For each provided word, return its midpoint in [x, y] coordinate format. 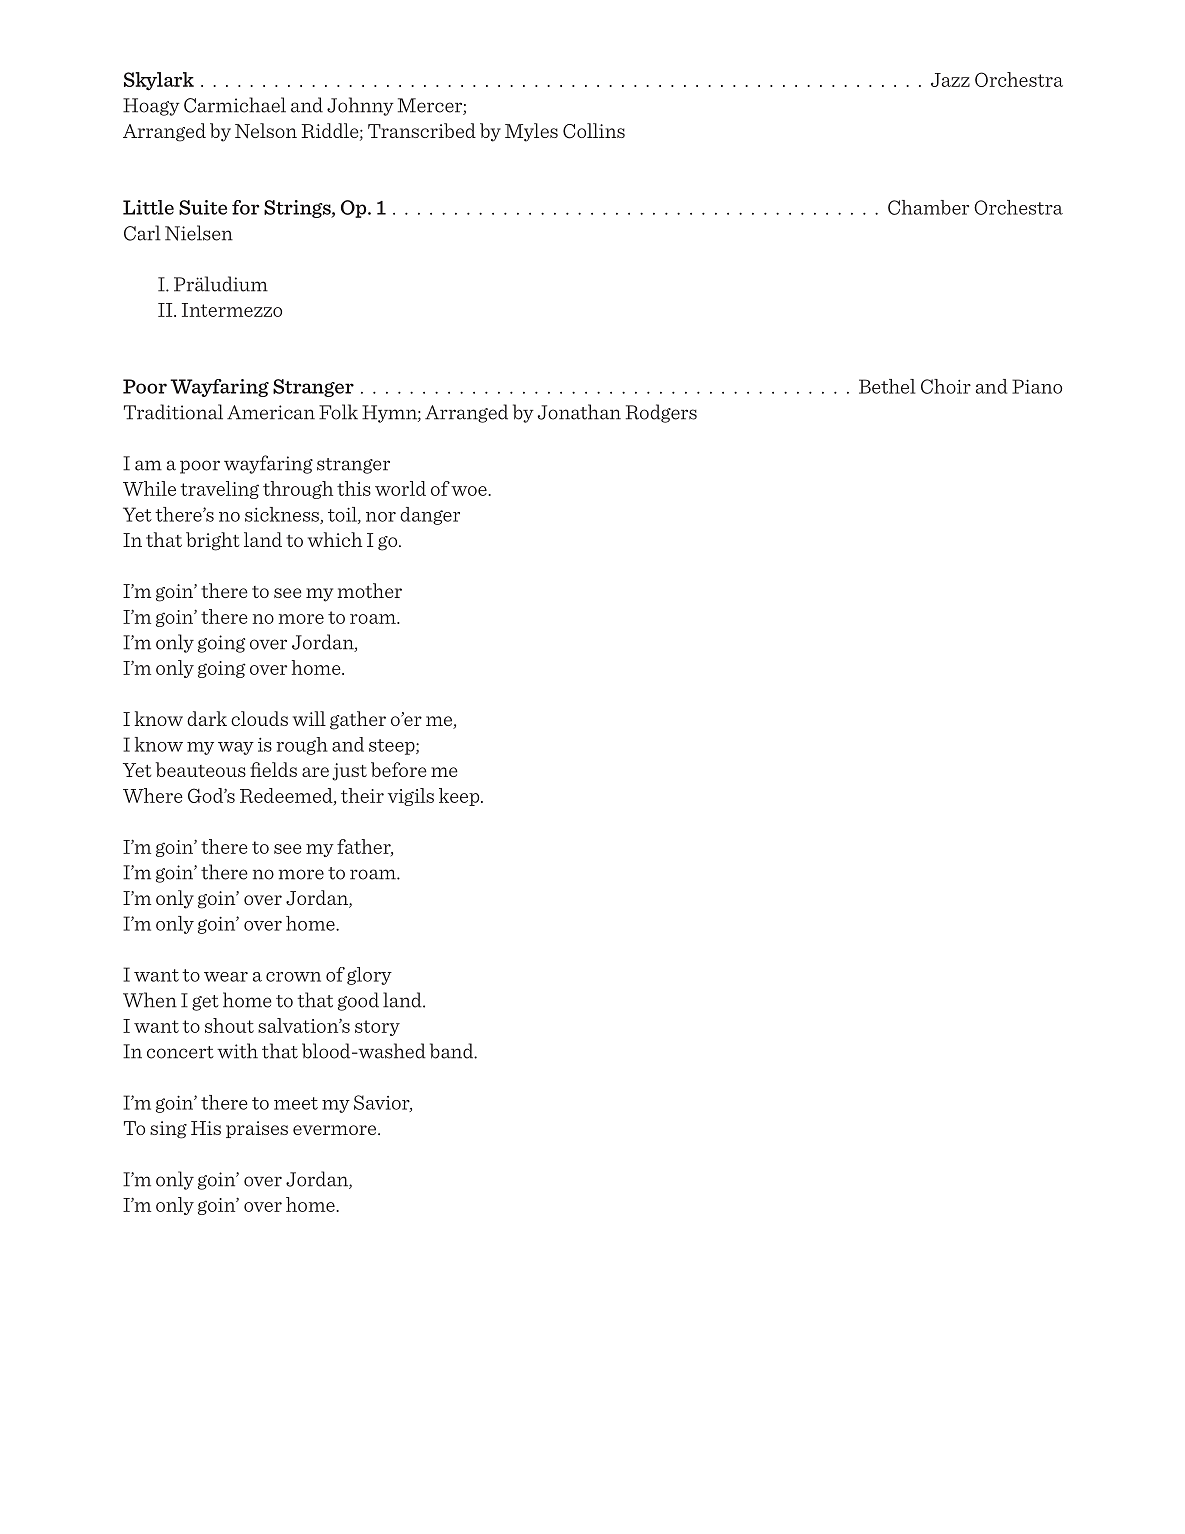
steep [393, 747]
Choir [946, 386]
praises [257, 1129]
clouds [259, 718]
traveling [219, 490]
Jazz [950, 80]
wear [226, 977]
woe [470, 491]
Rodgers [661, 413]
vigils [411, 797]
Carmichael [235, 105]
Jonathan [579, 412]
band [453, 1051]
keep [460, 797]
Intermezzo [232, 310]
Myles [531, 132]
